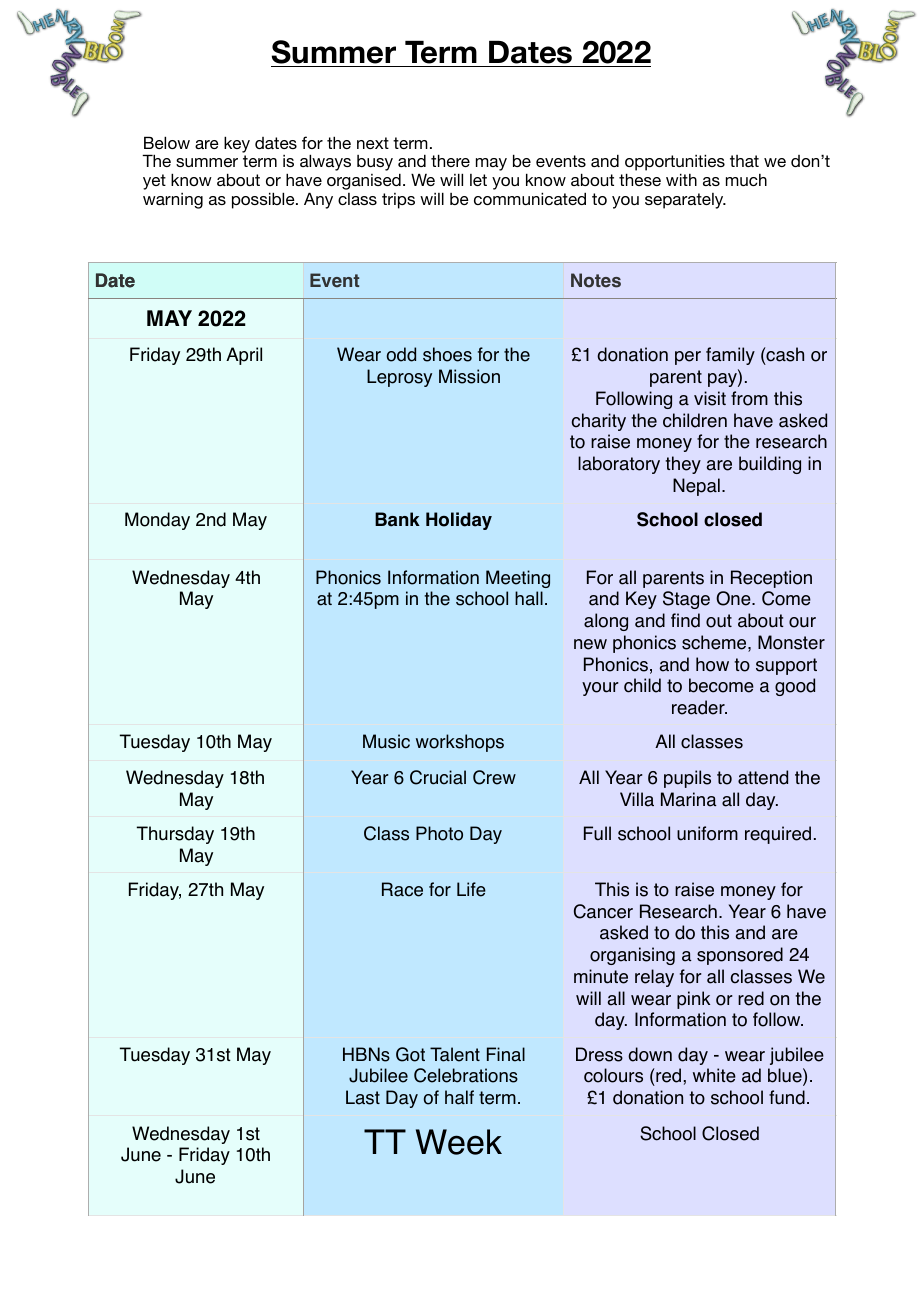 This screenshot has height=1308, width=924. Describe the element at coordinates (244, 356) in the screenshot. I see `April` at that location.
